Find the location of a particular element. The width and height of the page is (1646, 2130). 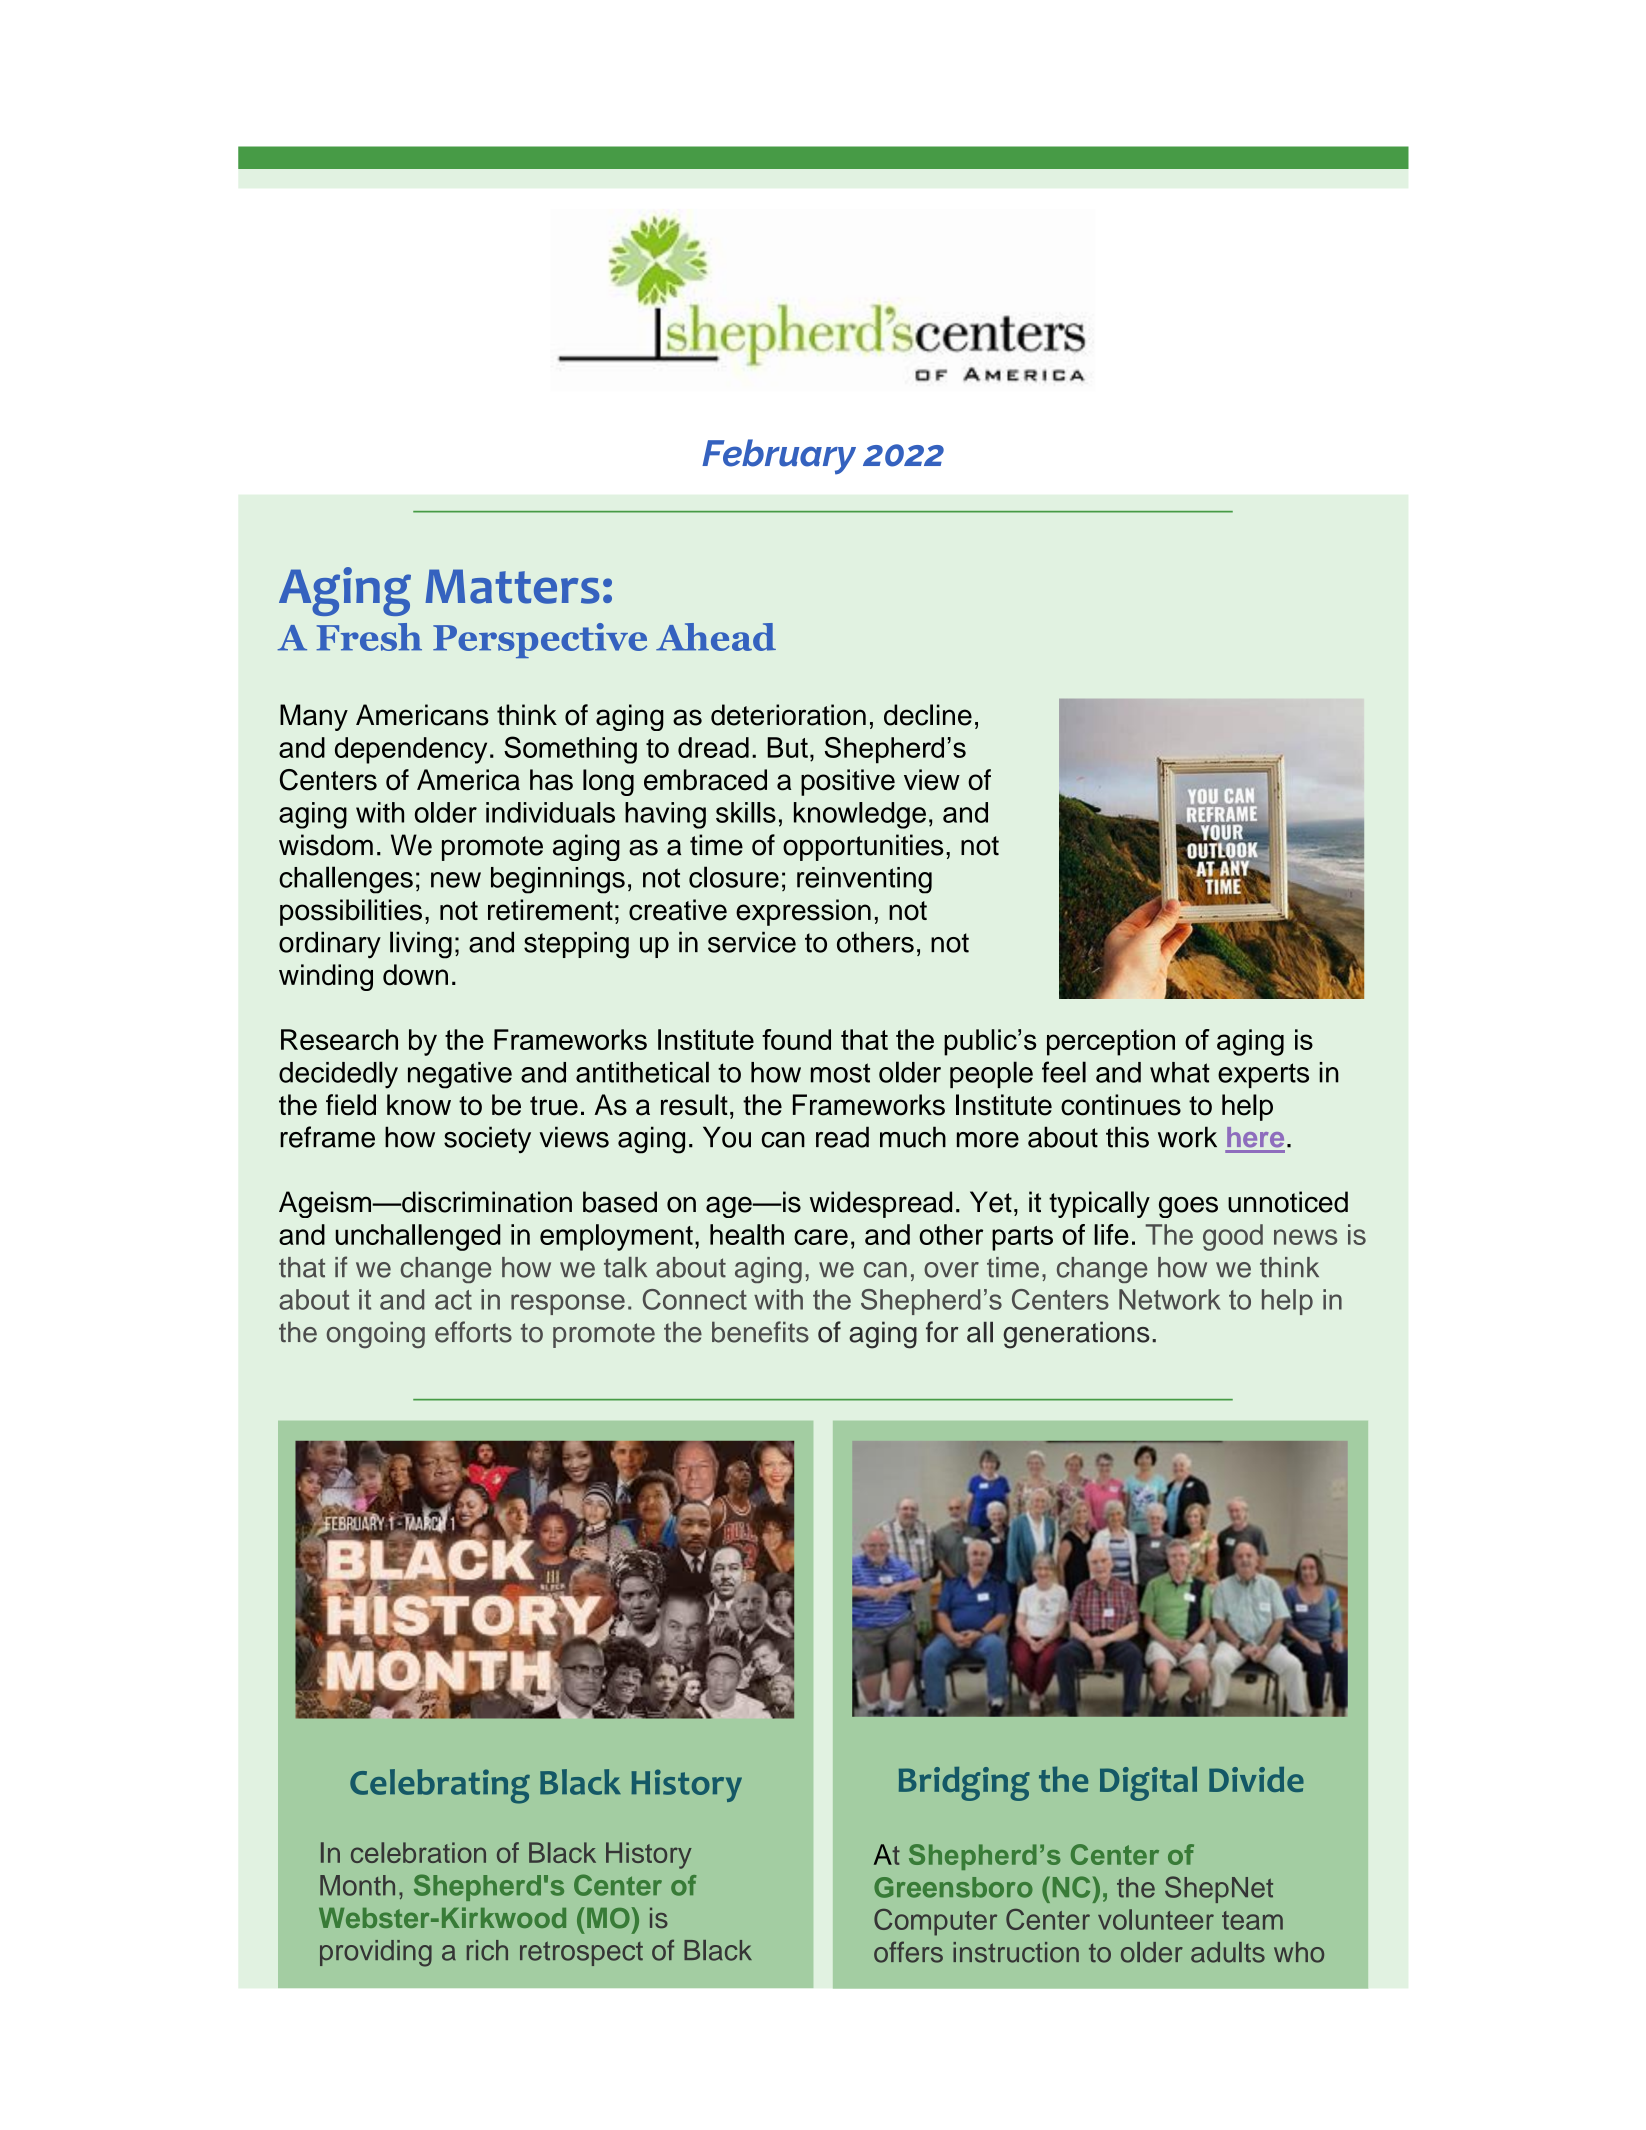

celebration is located at coordinates (418, 1852).
